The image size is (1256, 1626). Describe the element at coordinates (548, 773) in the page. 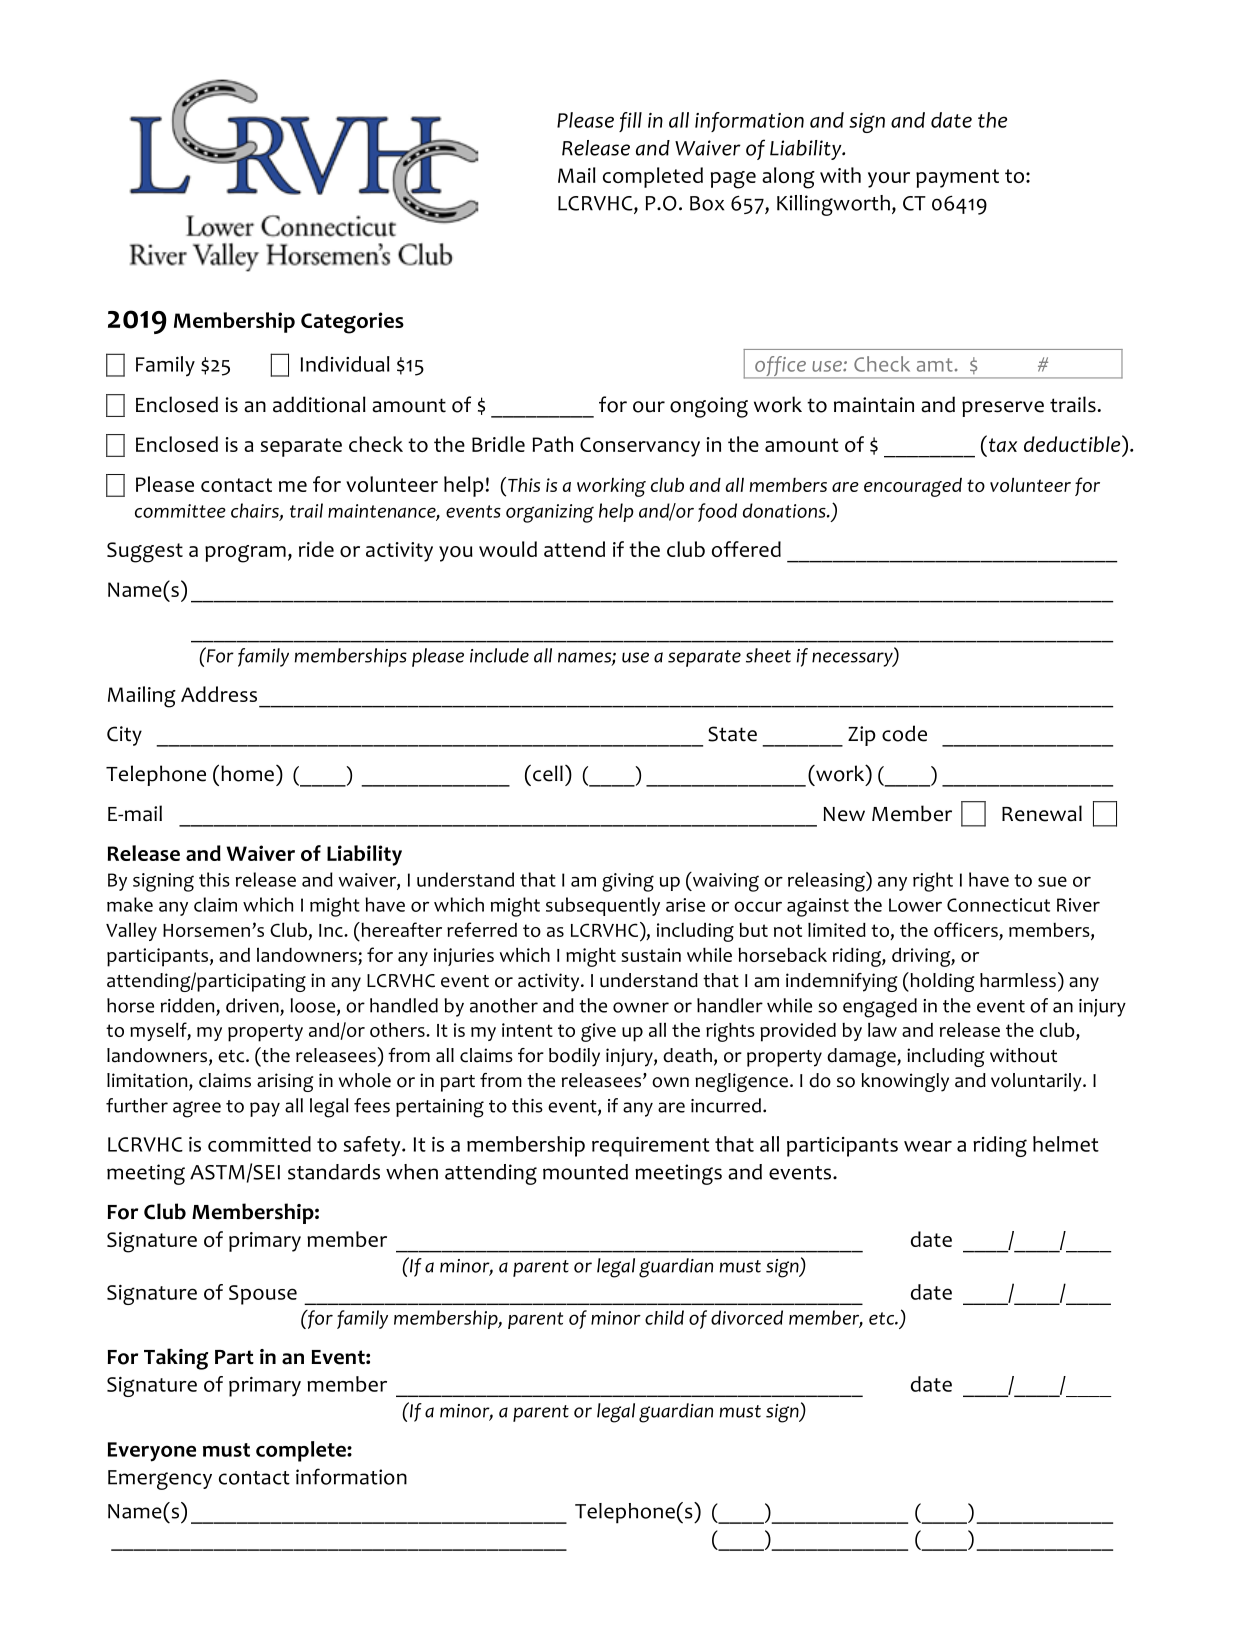

I see `cell` at that location.
